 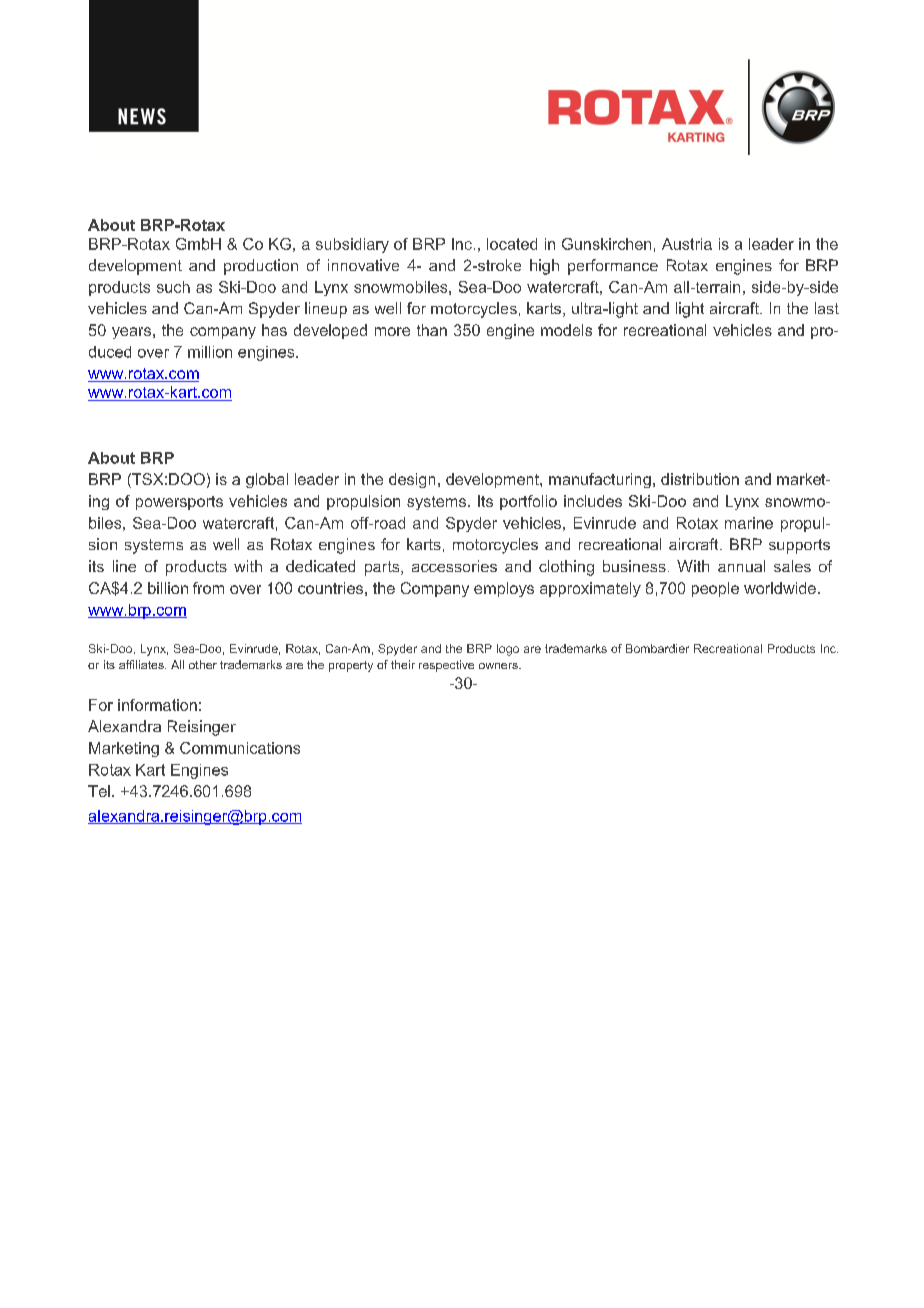 I want to click on Communications, so click(x=240, y=748).
